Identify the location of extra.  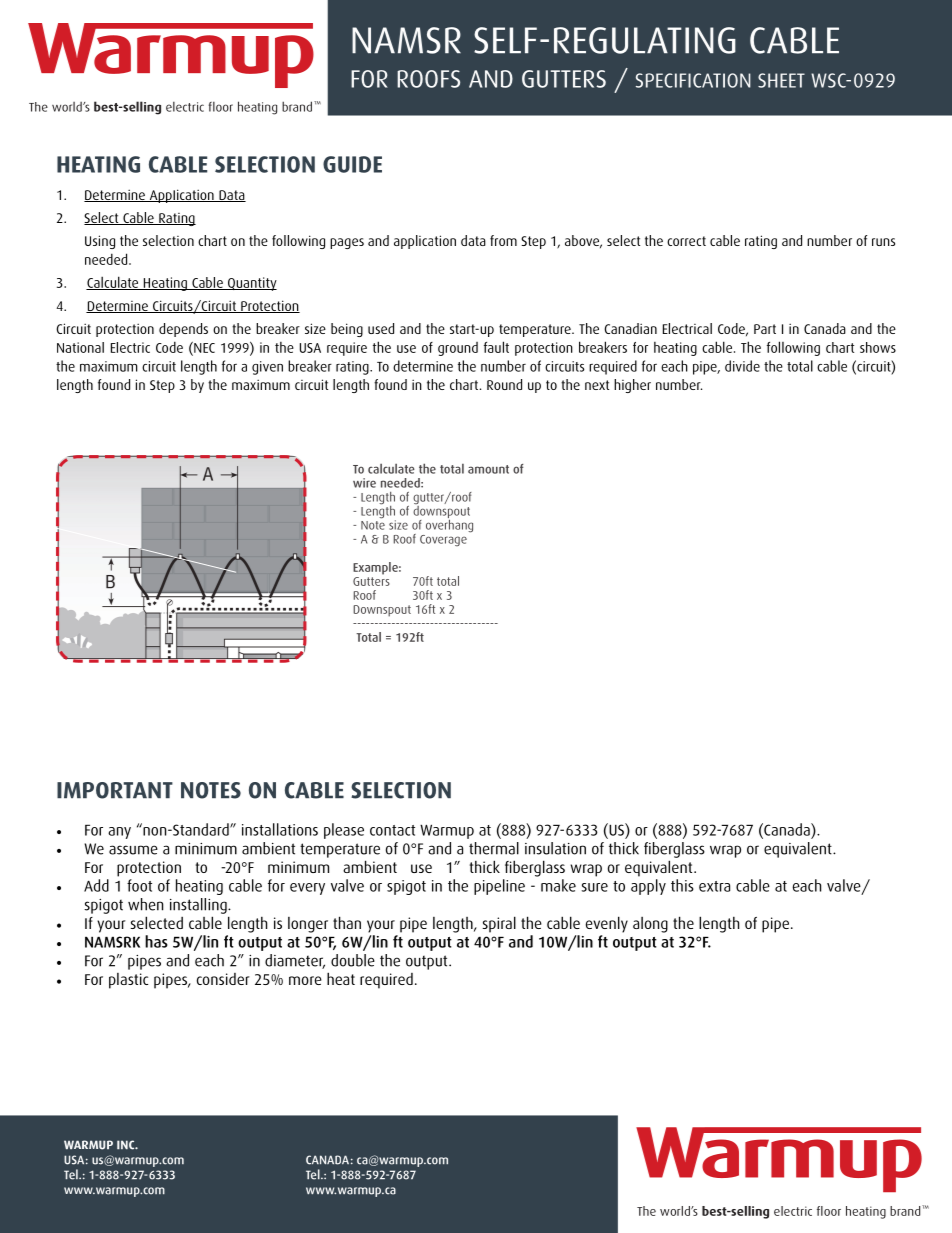
(714, 886).
